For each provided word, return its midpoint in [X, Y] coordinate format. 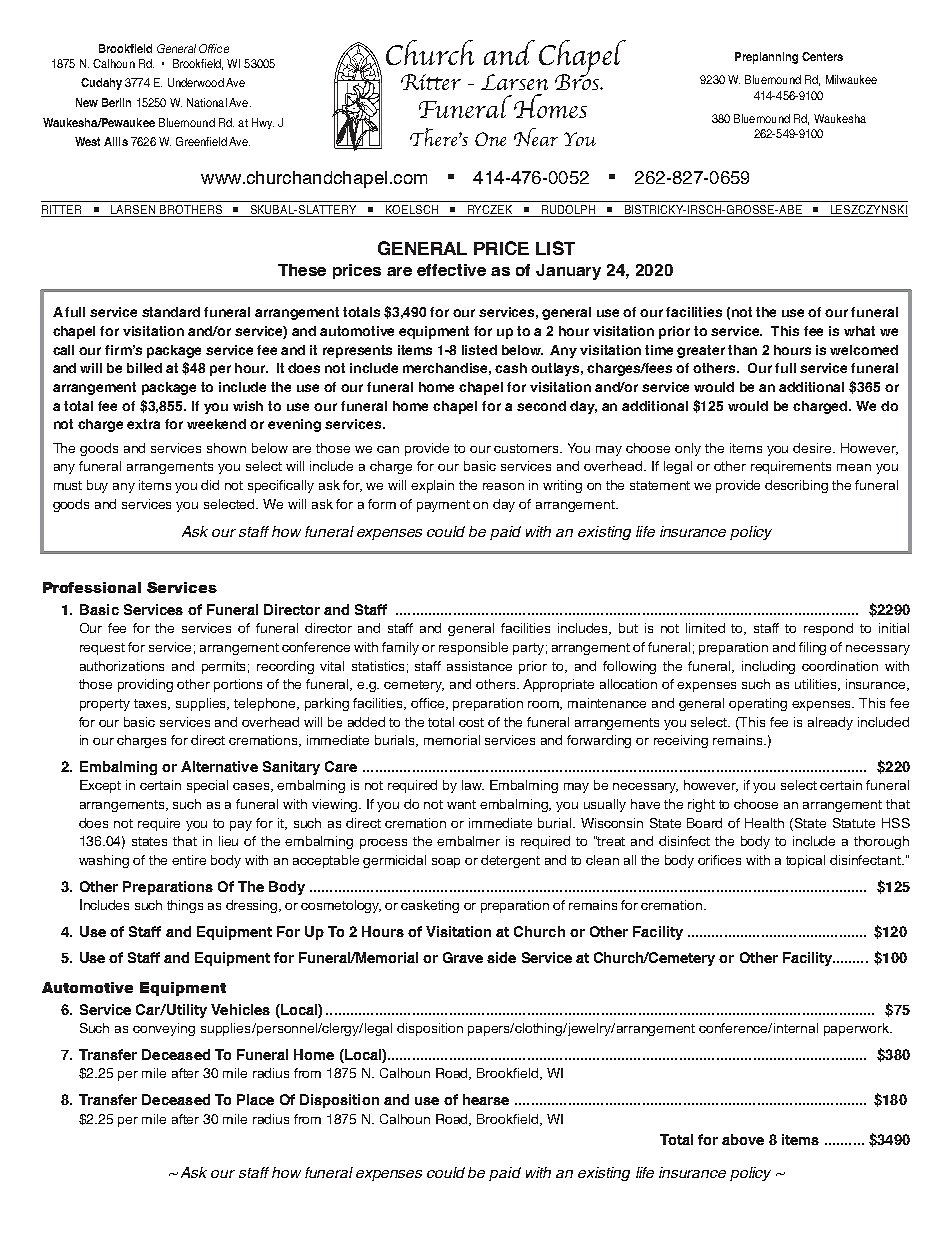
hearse [486, 1099]
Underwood [196, 82]
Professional [92, 587]
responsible [473, 648]
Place [255, 1099]
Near [536, 137]
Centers [822, 56]
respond [828, 629]
